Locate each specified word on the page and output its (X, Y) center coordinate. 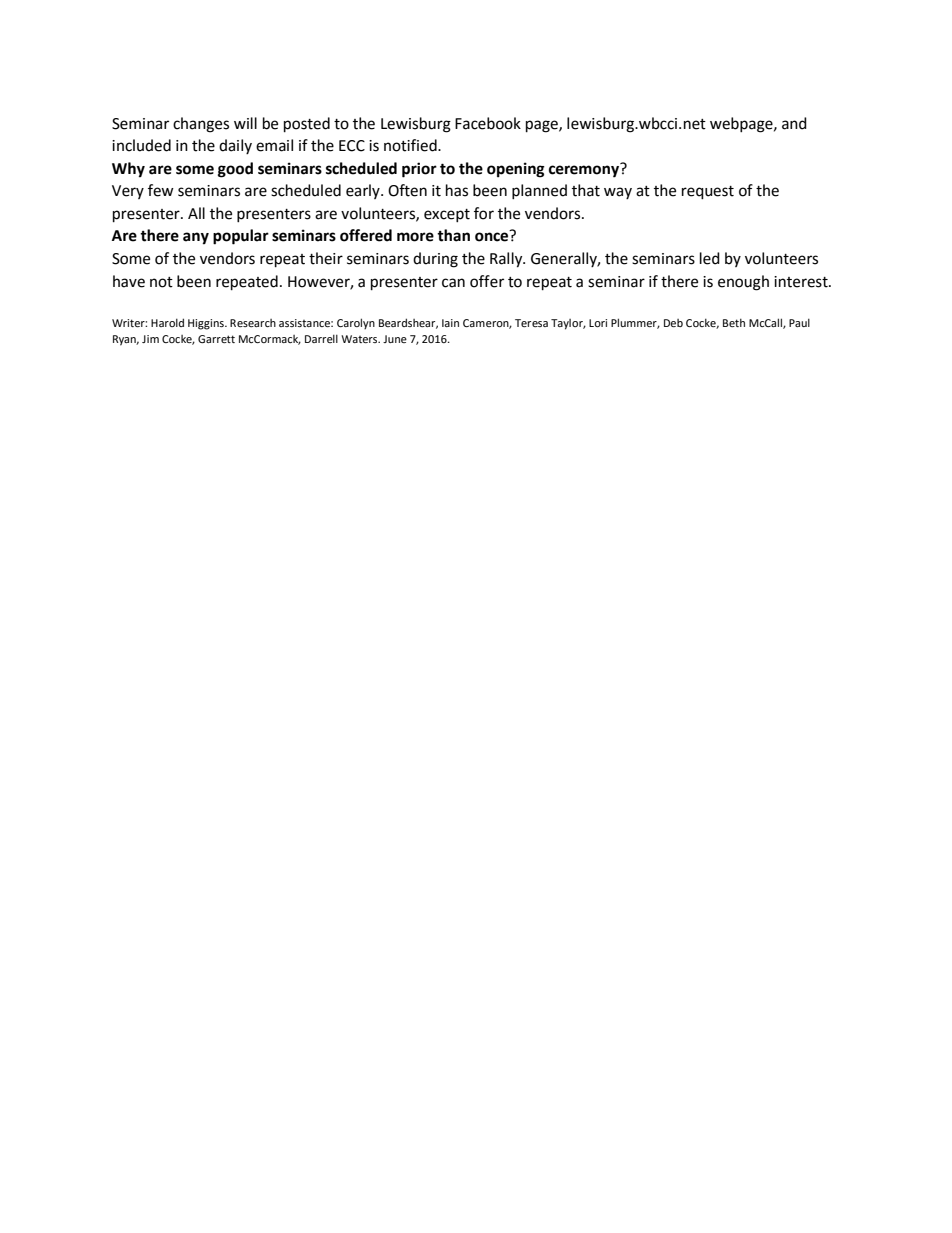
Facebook (488, 123)
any (196, 238)
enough (743, 283)
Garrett (216, 339)
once (491, 237)
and (794, 123)
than (453, 235)
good (235, 170)
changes (201, 125)
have (129, 281)
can (453, 283)
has (457, 190)
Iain (450, 323)
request (708, 193)
